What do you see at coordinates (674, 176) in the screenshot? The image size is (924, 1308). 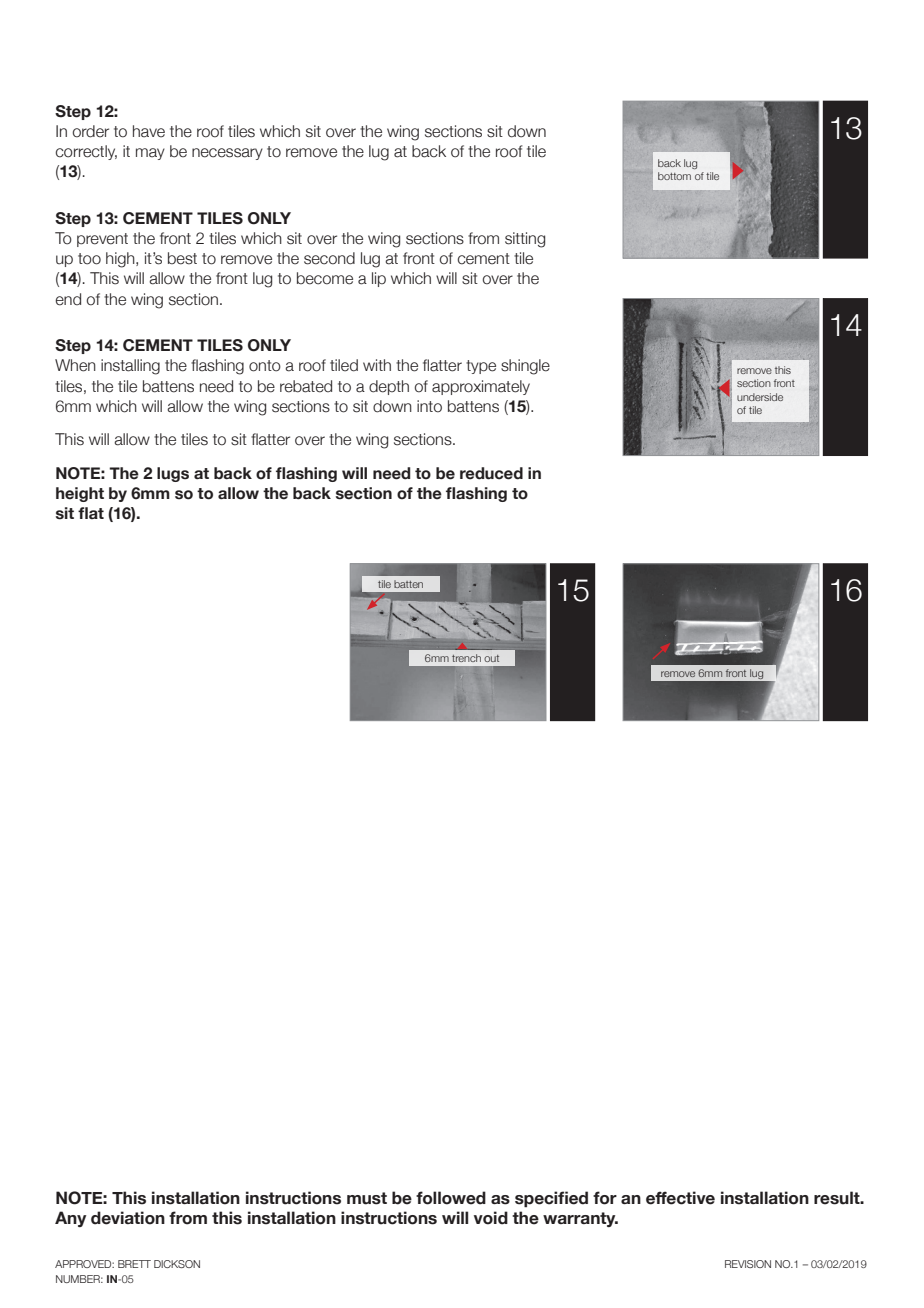 I see `bottom` at bounding box center [674, 176].
